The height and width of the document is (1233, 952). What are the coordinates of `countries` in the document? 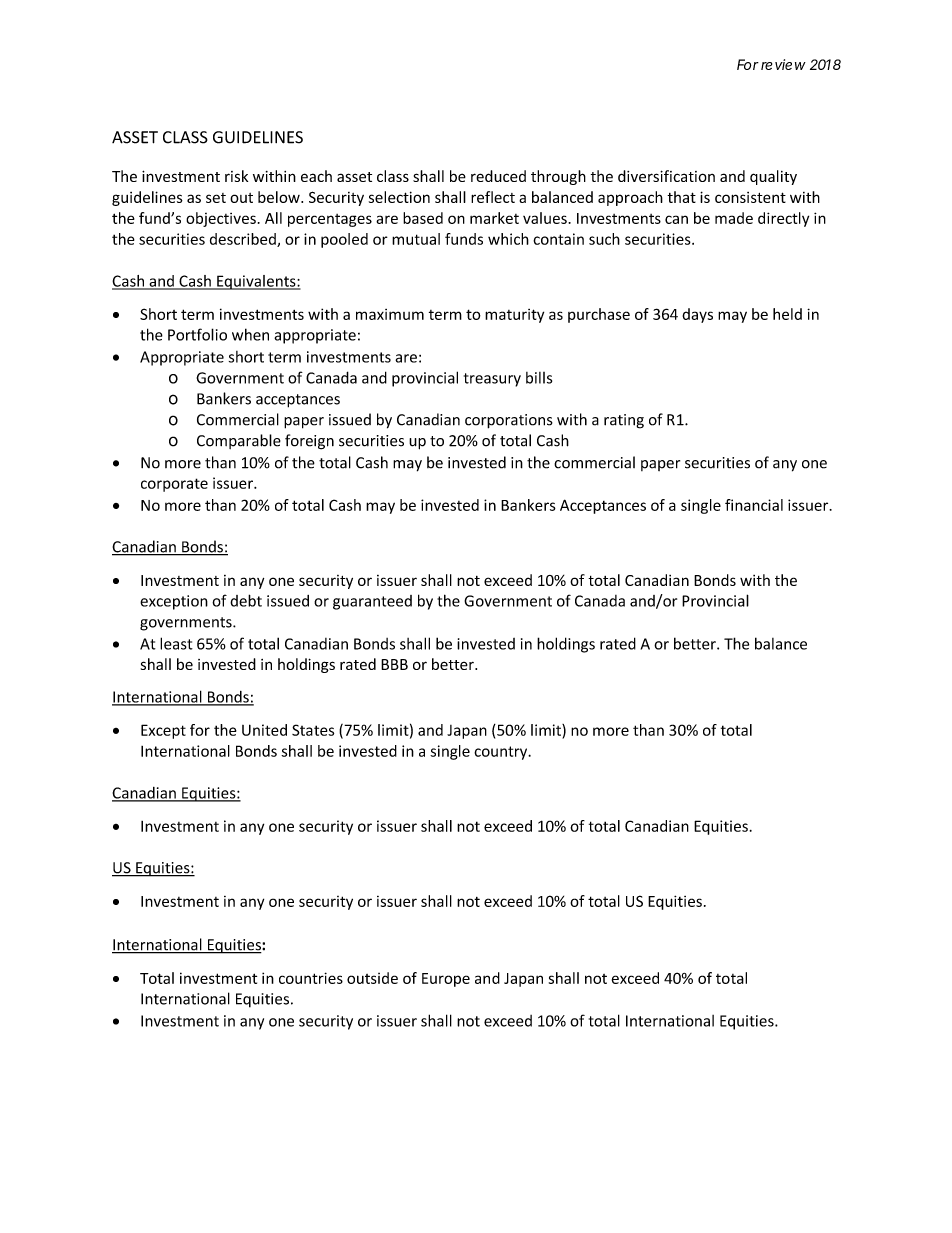 It's located at (311, 978).
